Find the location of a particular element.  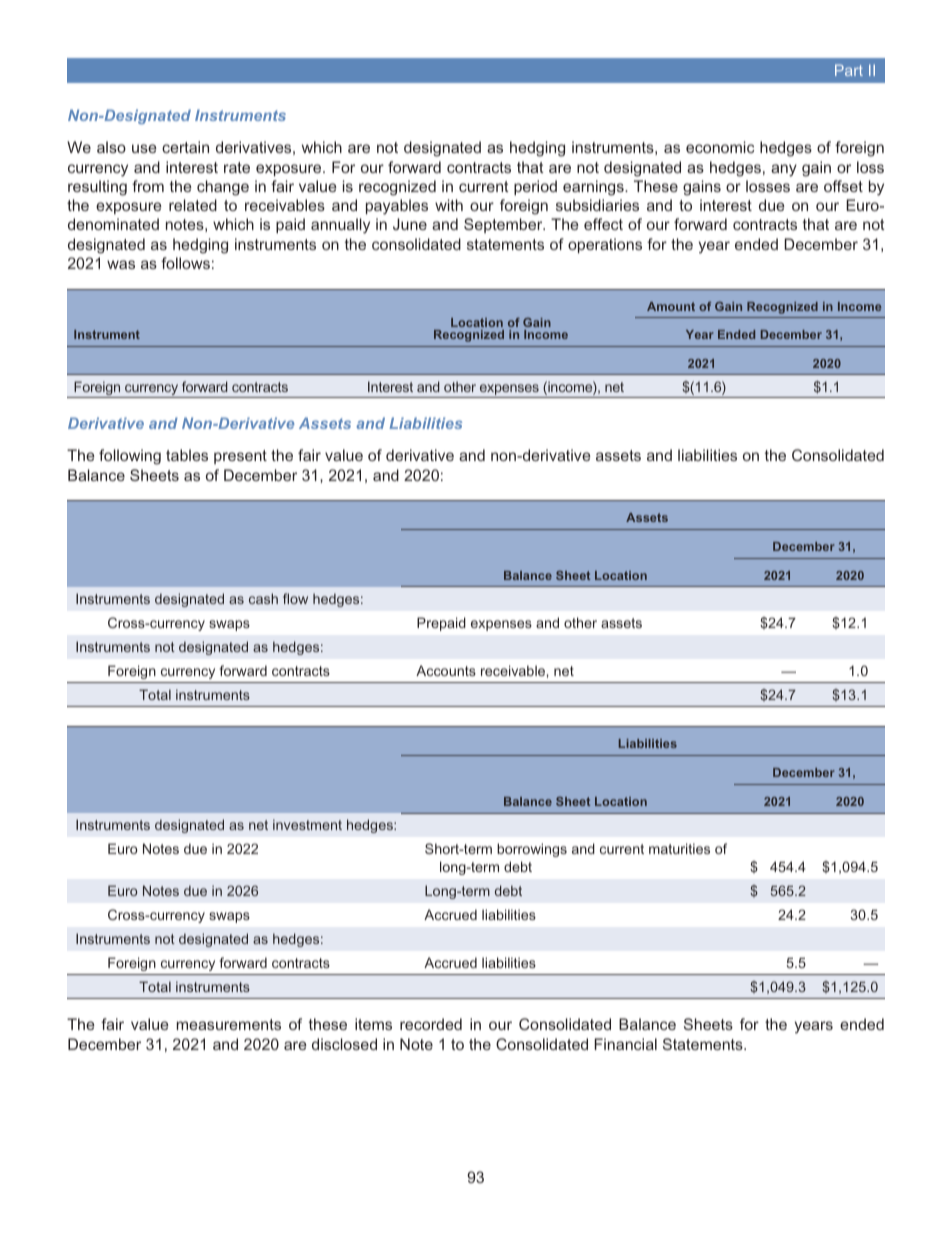

September is located at coordinates (504, 225).
